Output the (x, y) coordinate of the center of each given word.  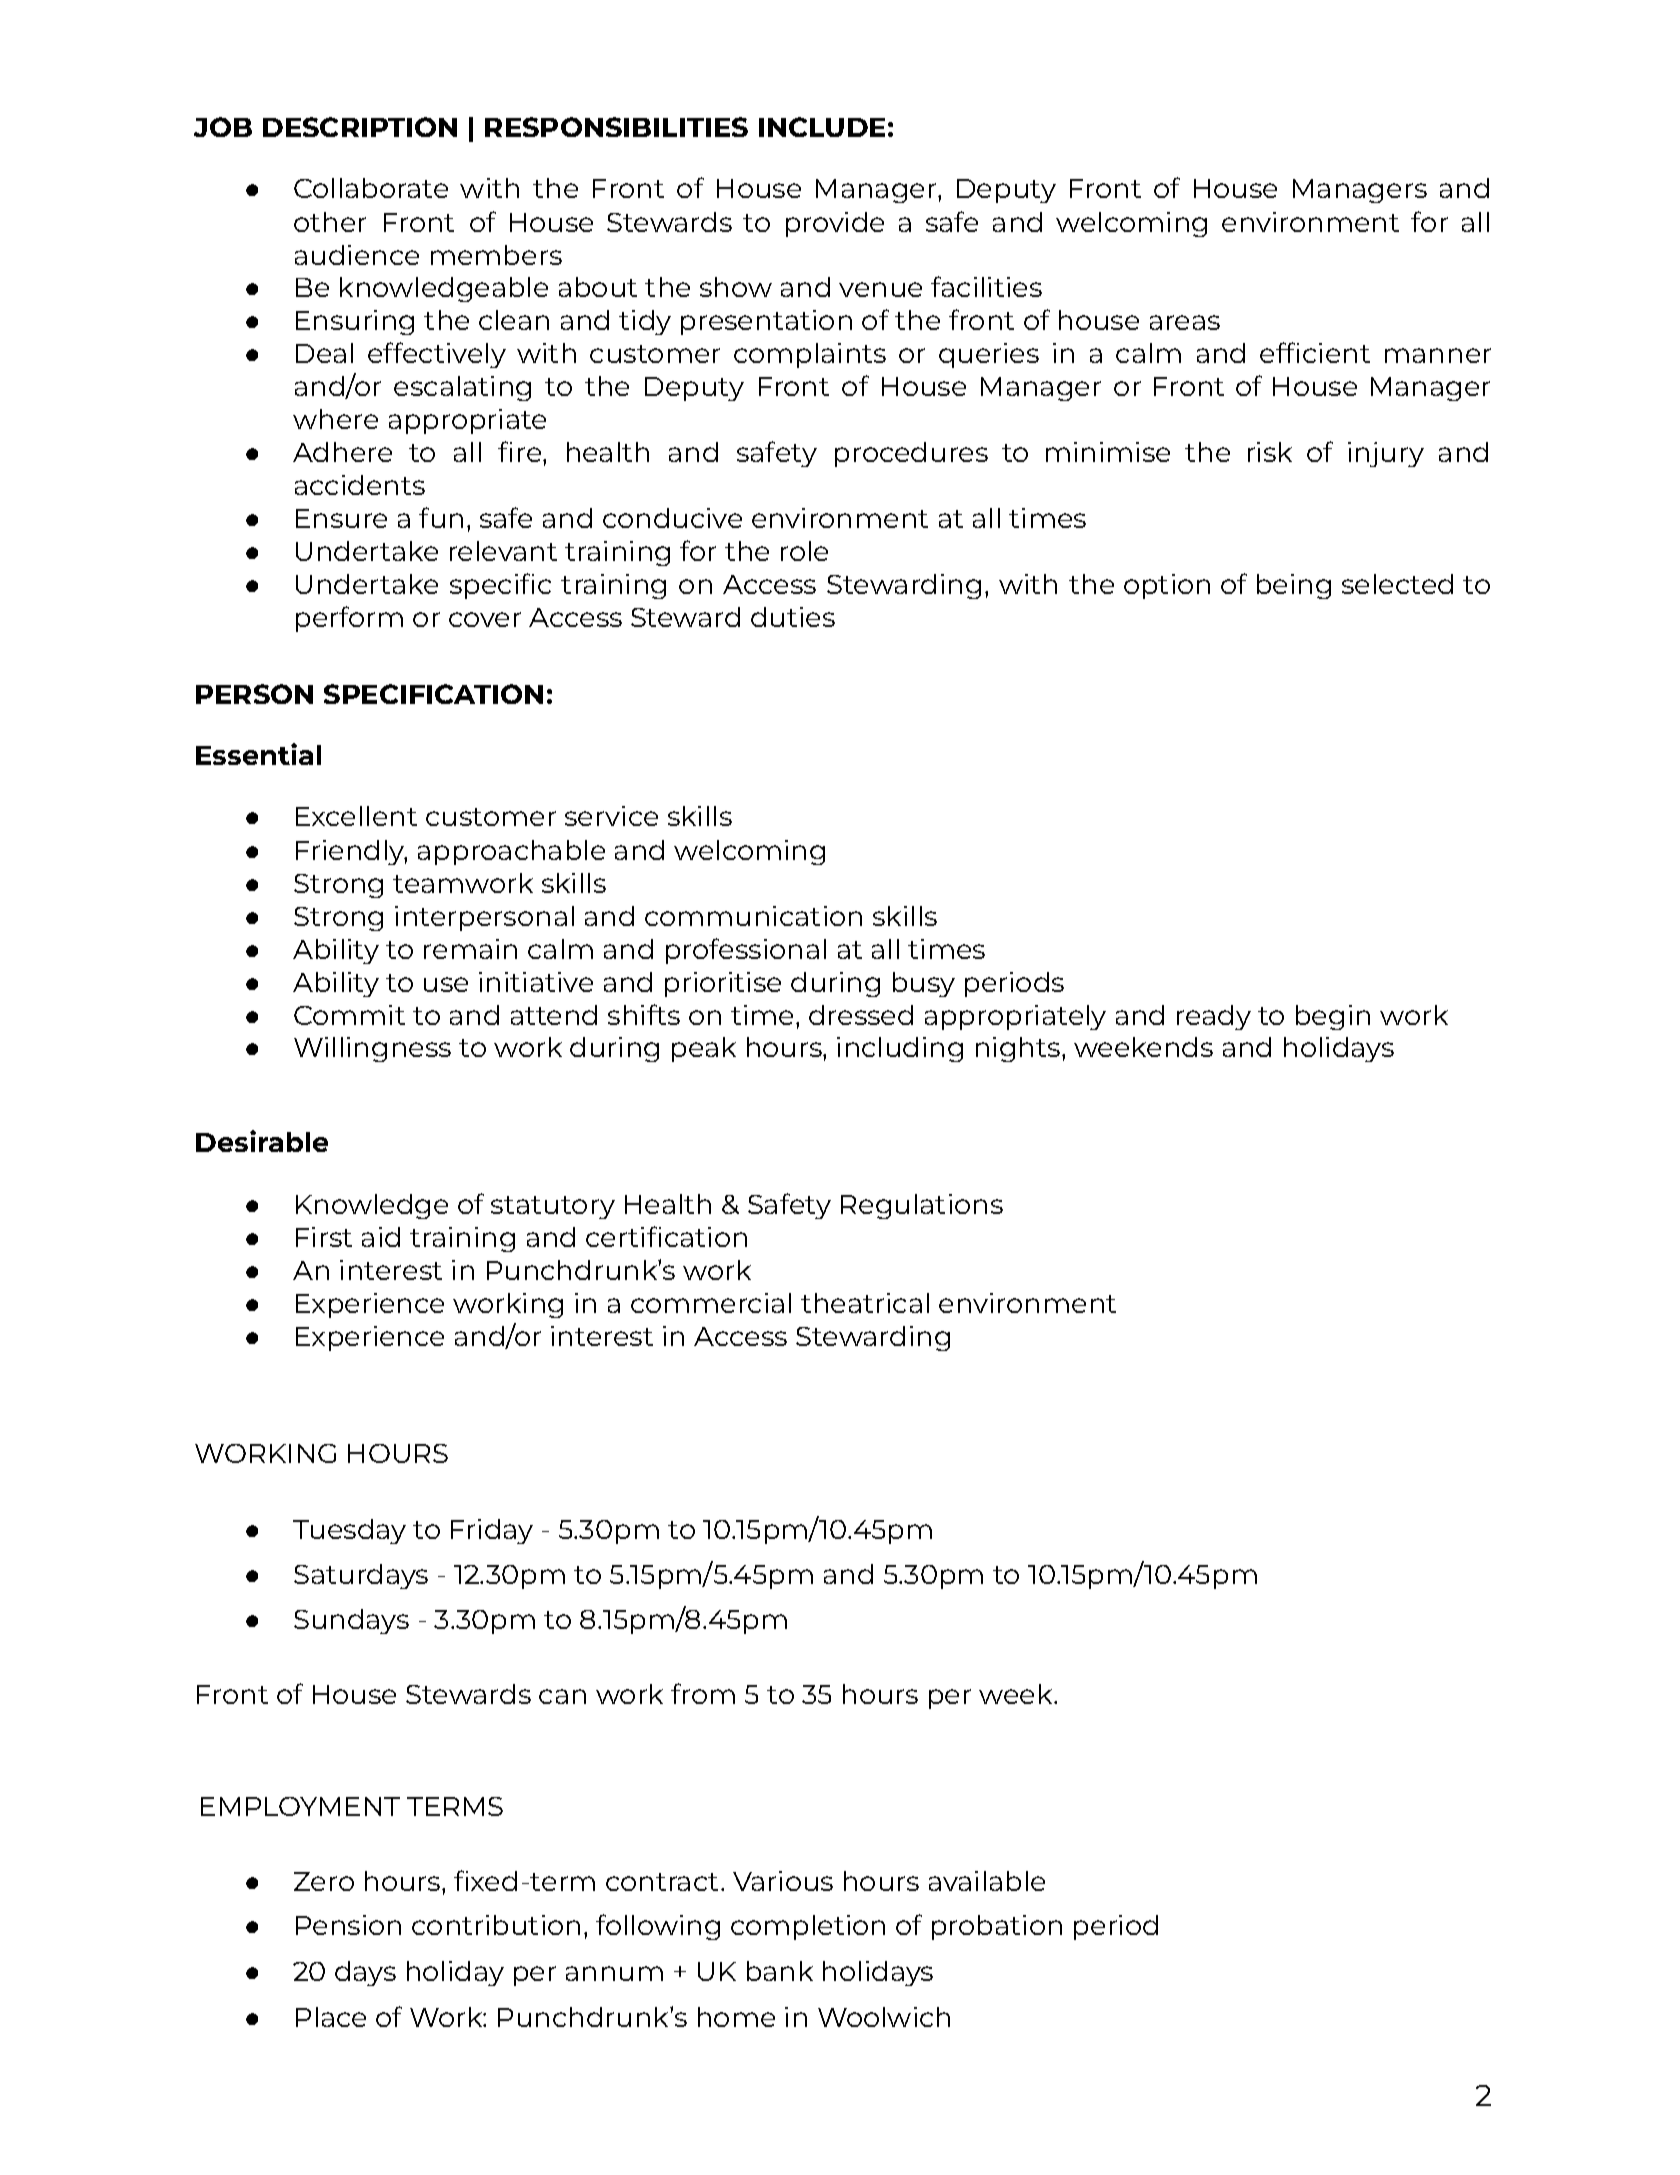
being (1294, 586)
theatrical (865, 1303)
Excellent (356, 816)
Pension (348, 1925)
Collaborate (371, 188)
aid (381, 1237)
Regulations (922, 1206)
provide (835, 224)
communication (753, 916)
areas (1185, 322)
